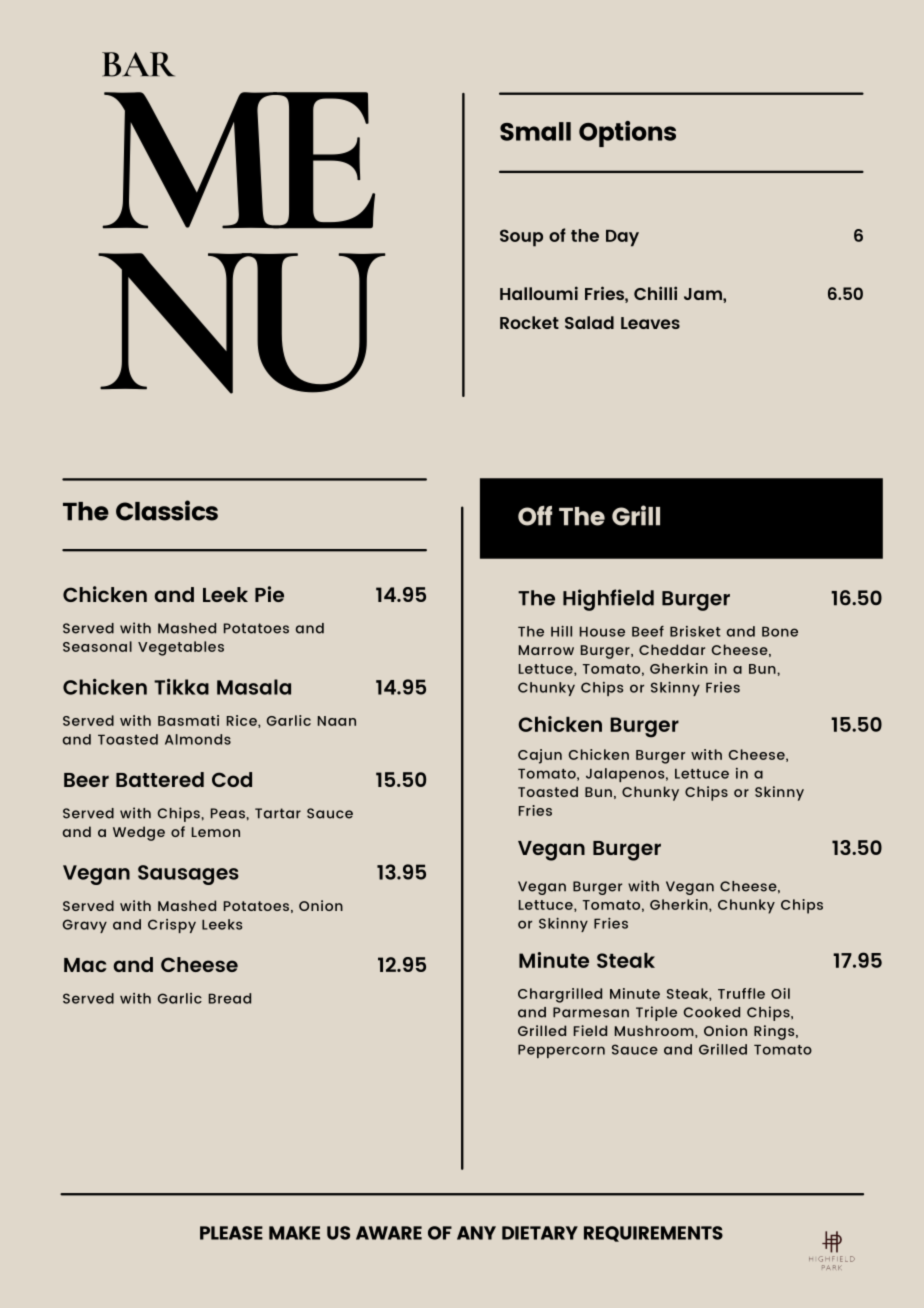 The image size is (924, 1308). I want to click on REQUIREMENTS, so click(653, 1234).
